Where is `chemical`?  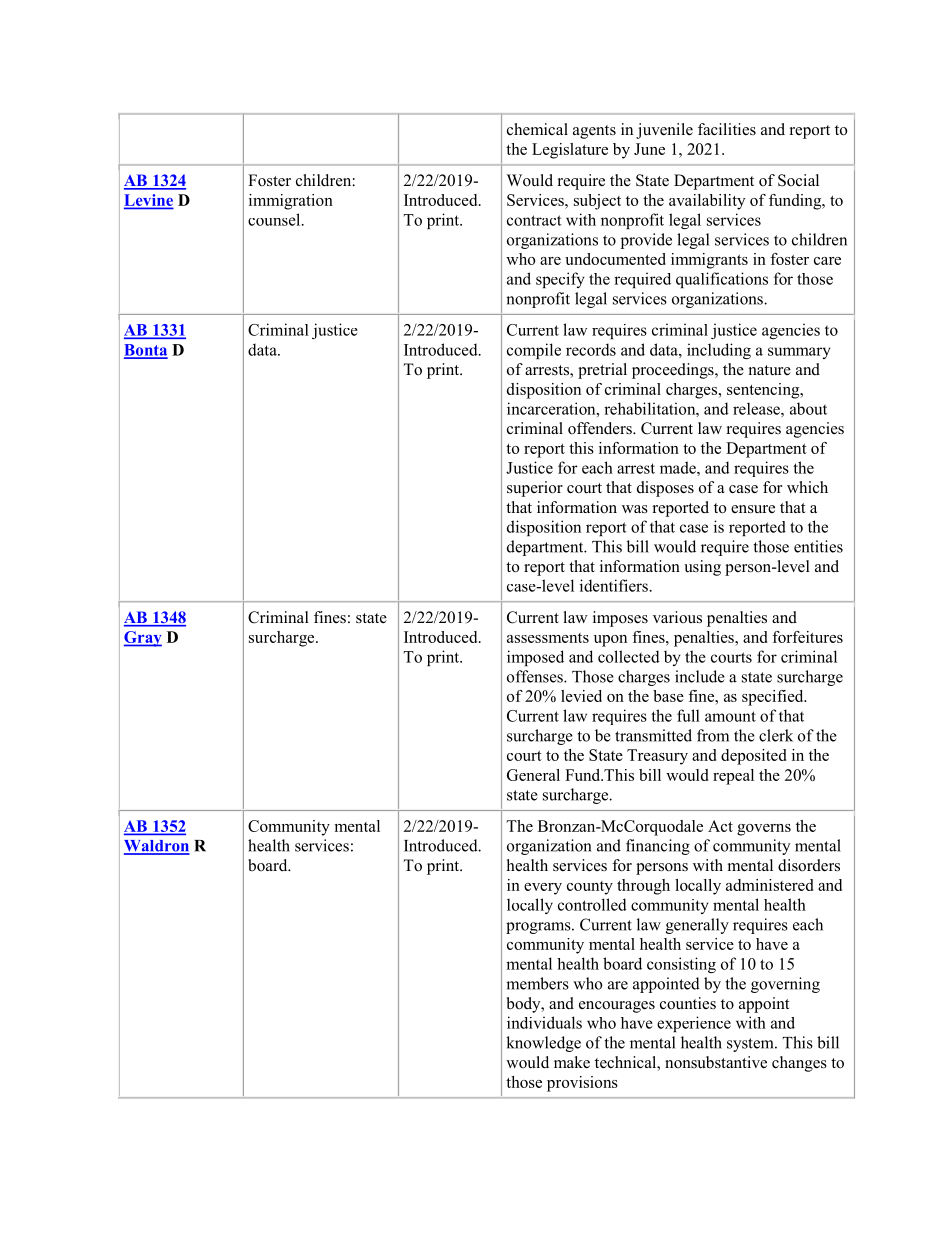
chemical is located at coordinates (537, 129).
